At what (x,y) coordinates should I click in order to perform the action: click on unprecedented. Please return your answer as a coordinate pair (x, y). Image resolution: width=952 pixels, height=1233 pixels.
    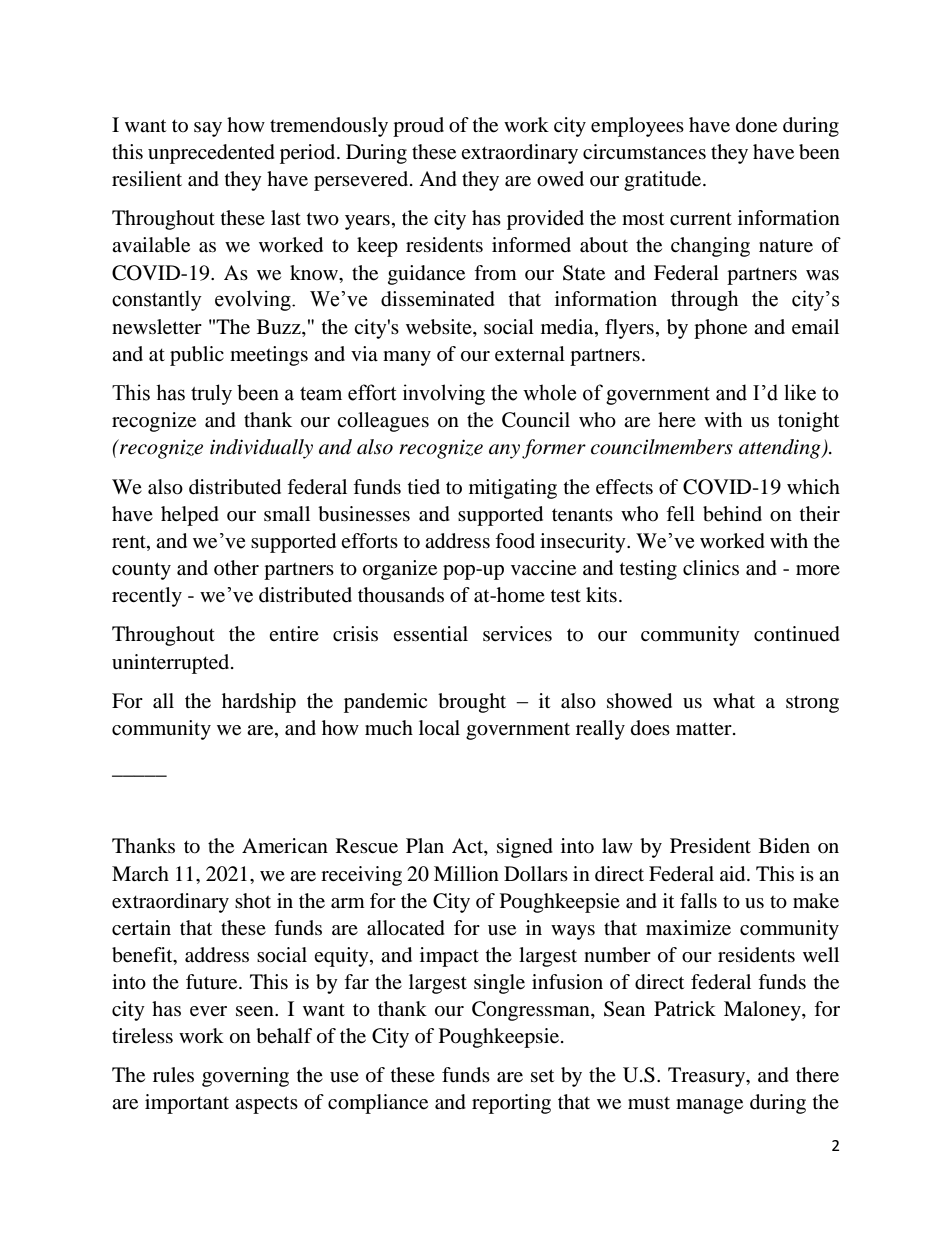
    Looking at the image, I should click on (211, 154).
